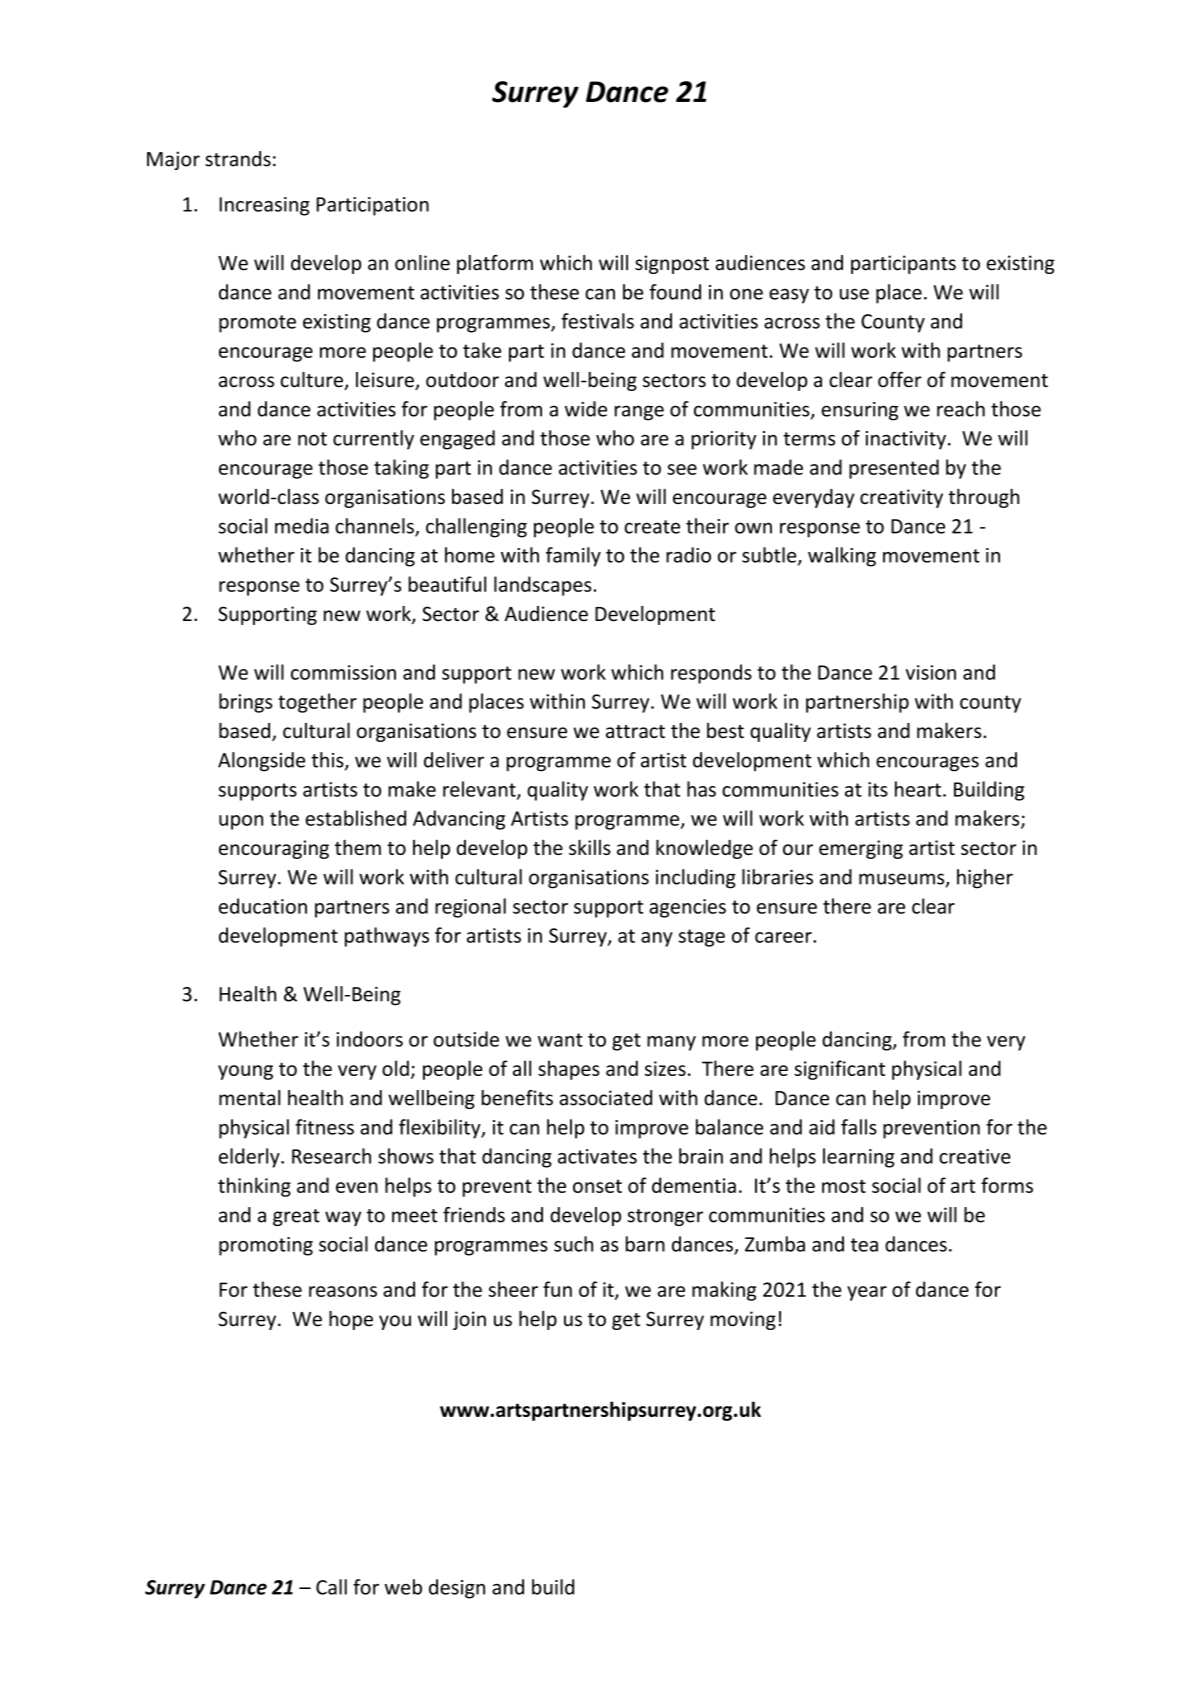  What do you see at coordinates (672, 264) in the screenshot?
I see `signpost` at bounding box center [672, 264].
